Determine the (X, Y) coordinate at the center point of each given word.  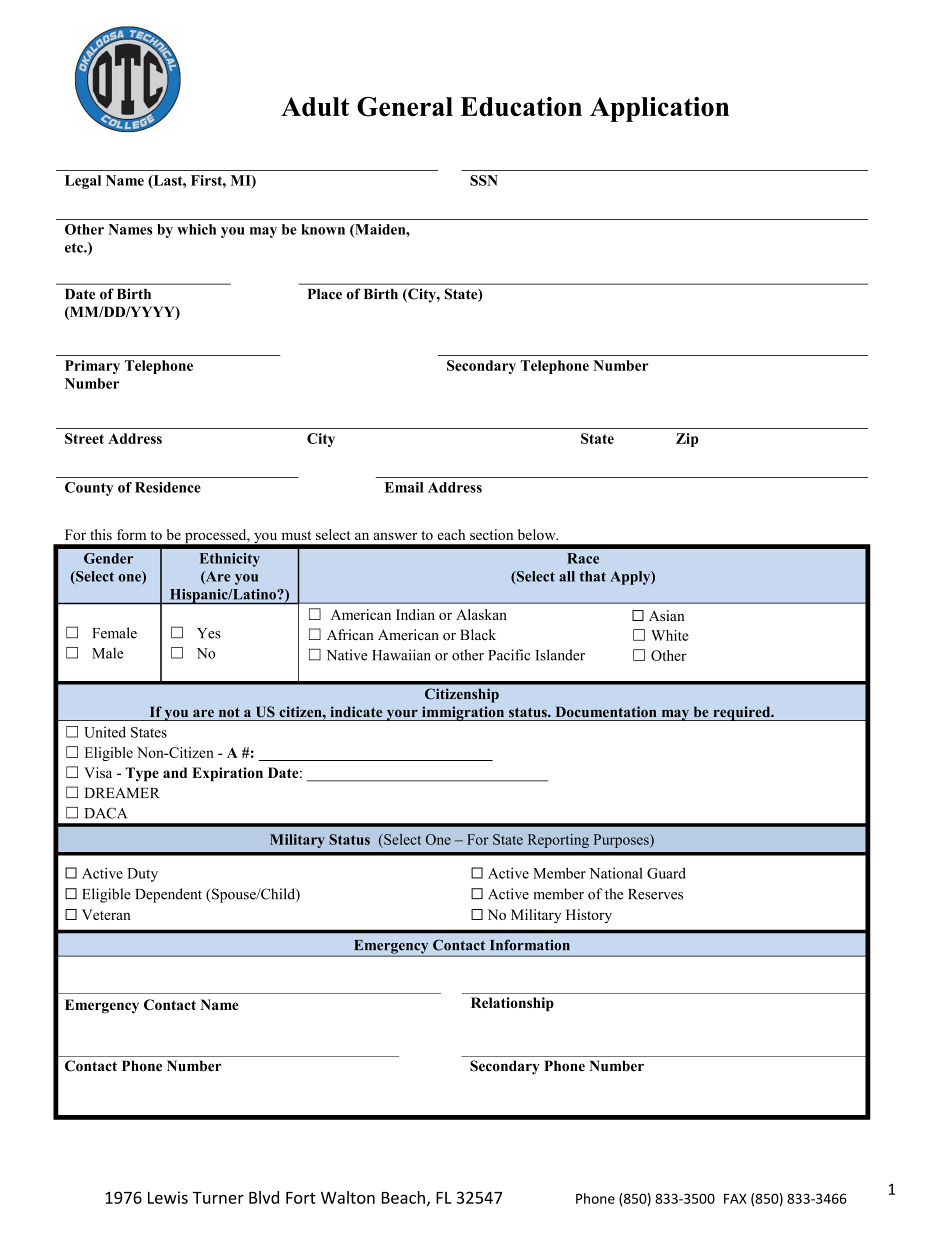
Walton (348, 1197)
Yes (209, 633)
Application (659, 109)
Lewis (168, 1197)
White (670, 635)
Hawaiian (401, 655)
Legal (83, 182)
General (405, 107)
